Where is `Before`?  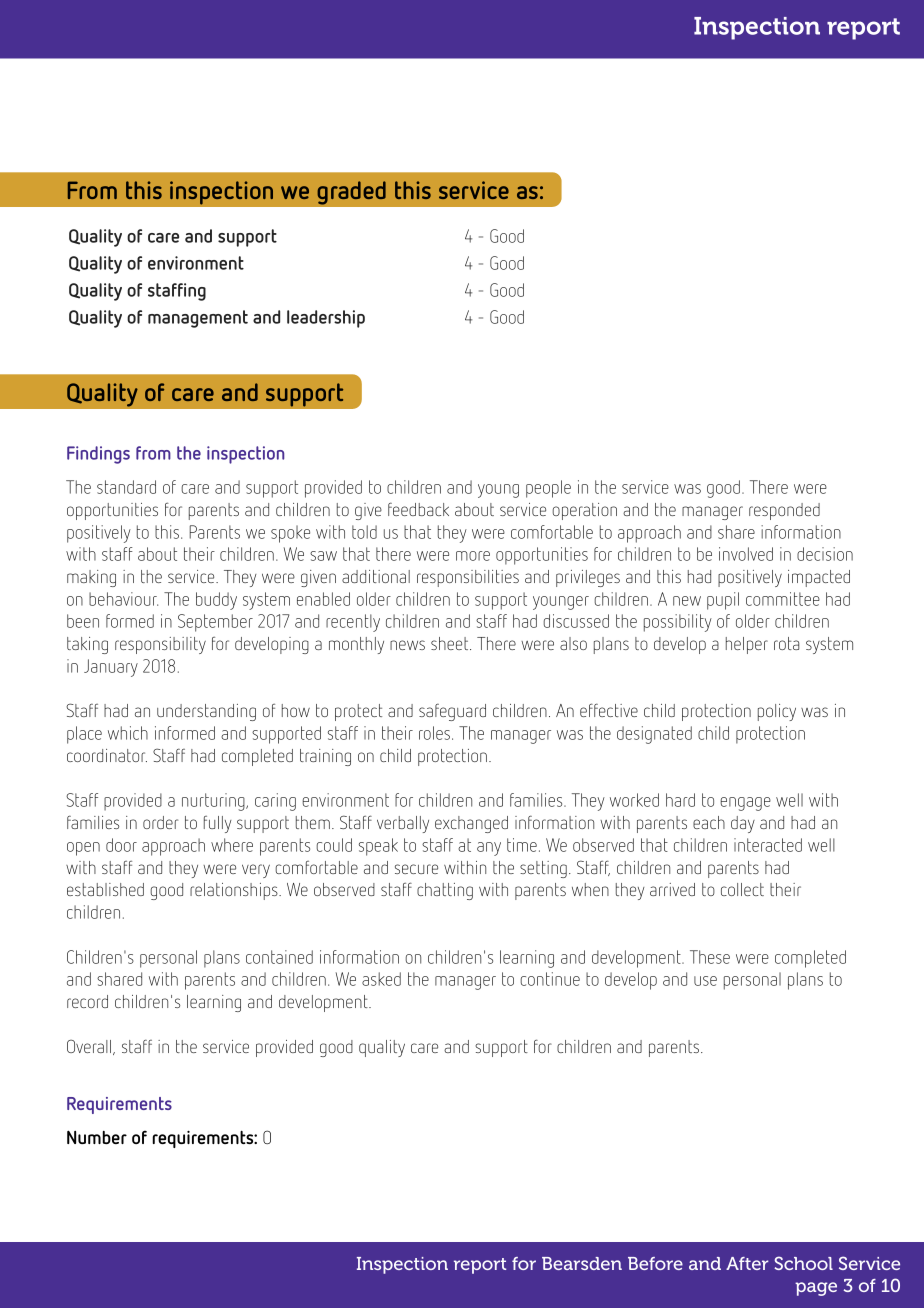 Before is located at coordinates (655, 1263).
